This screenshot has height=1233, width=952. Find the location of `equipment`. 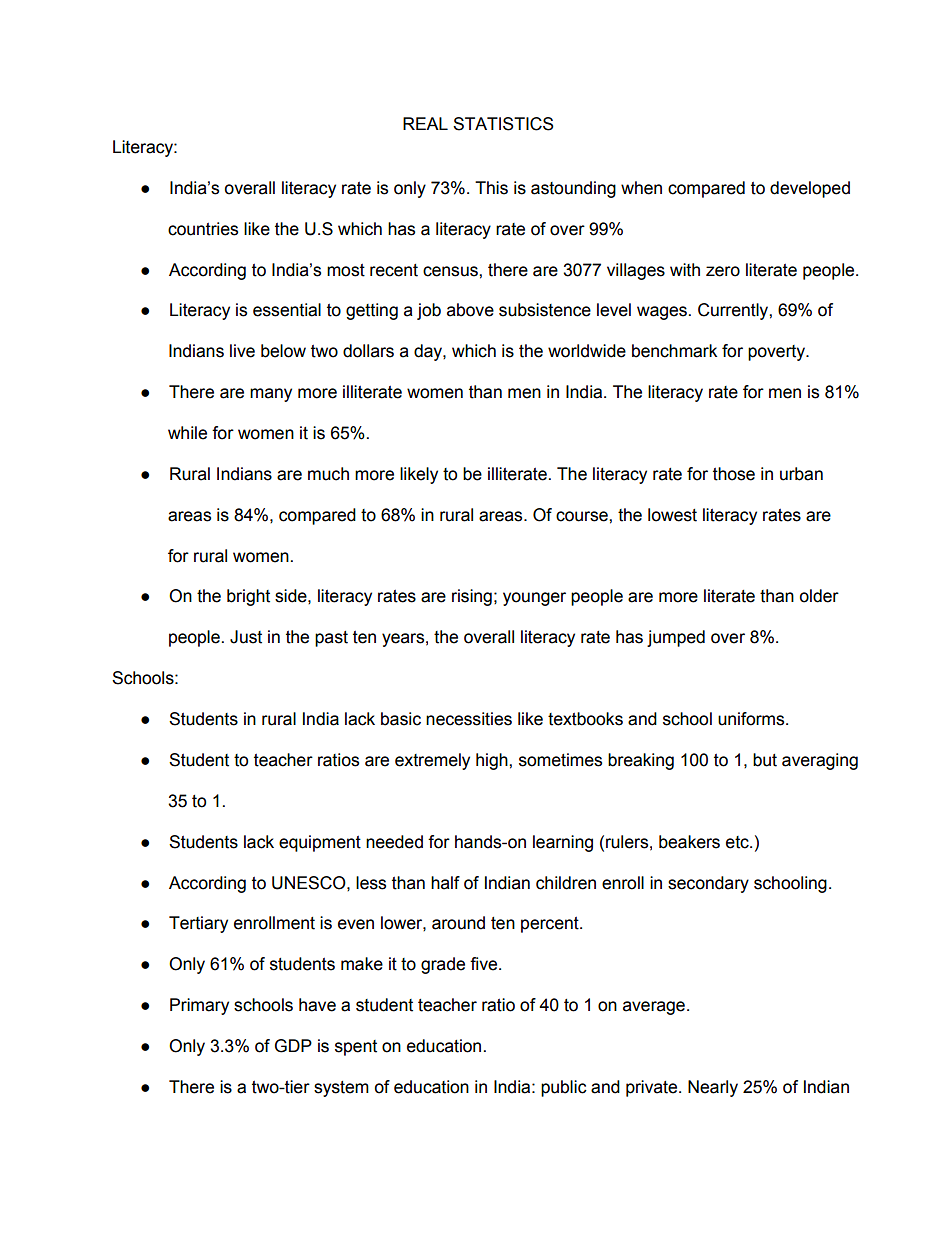

equipment is located at coordinates (320, 843).
